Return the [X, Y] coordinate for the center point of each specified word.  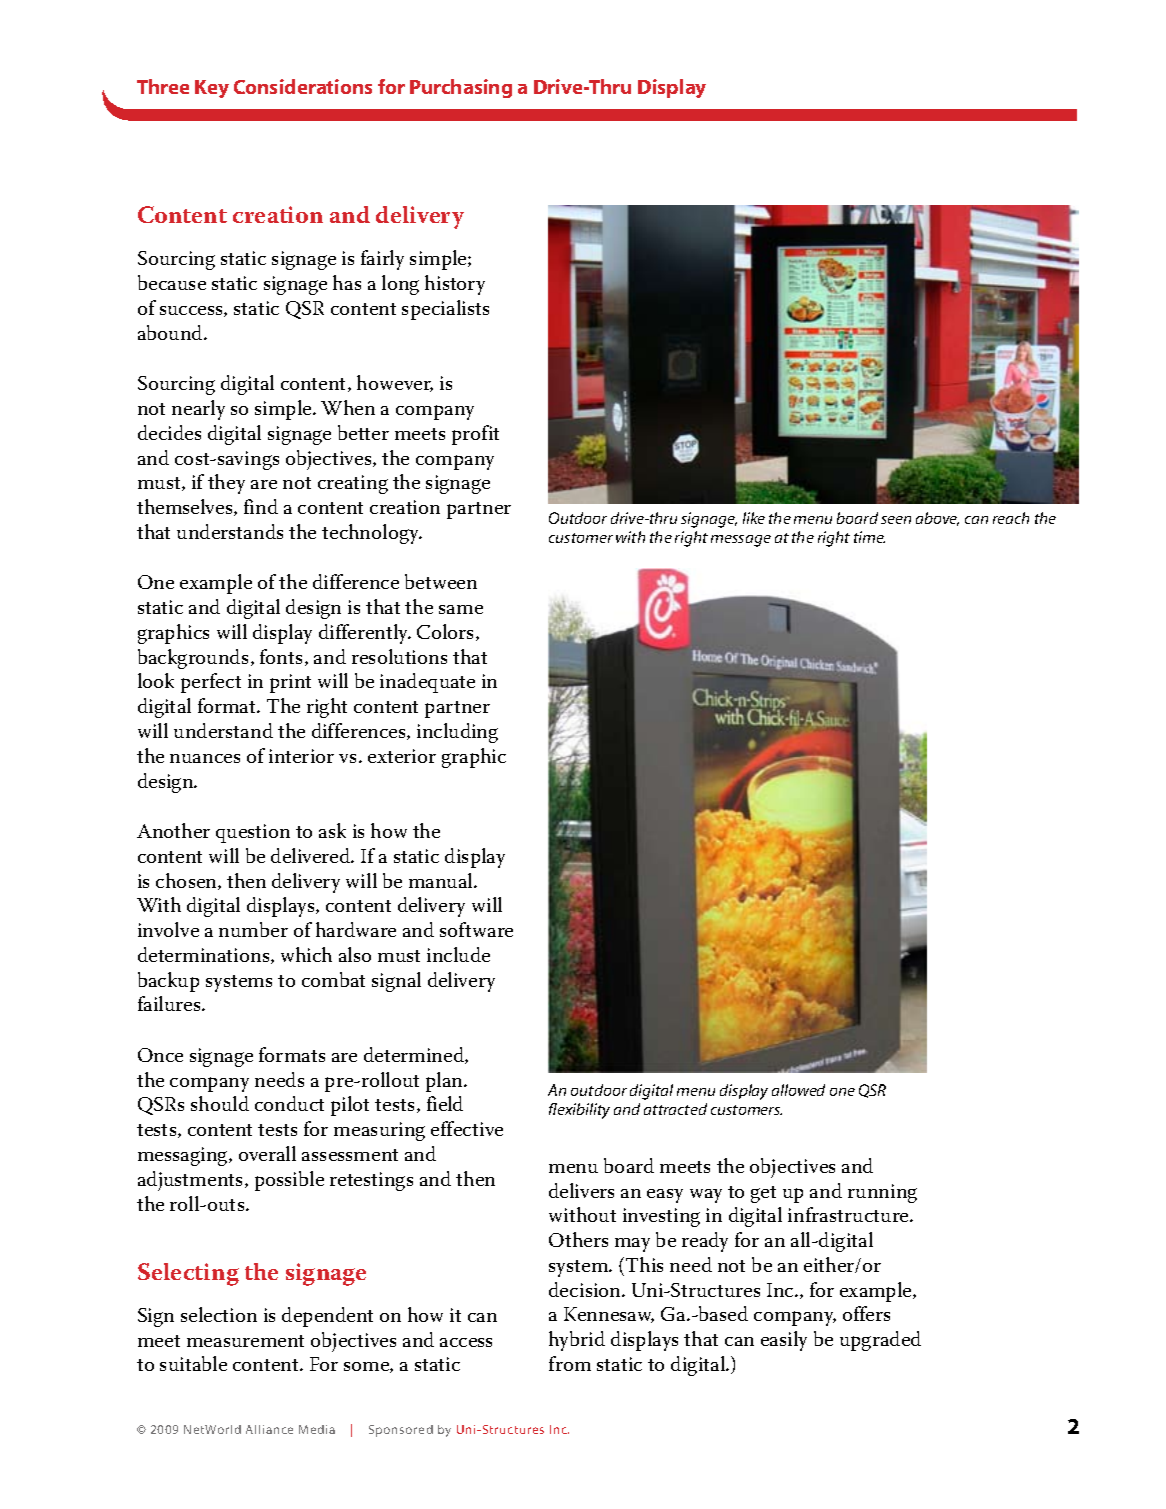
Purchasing [461, 88]
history [455, 285]
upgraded [880, 1341]
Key [212, 89]
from [570, 1363]
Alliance [269, 1429]
